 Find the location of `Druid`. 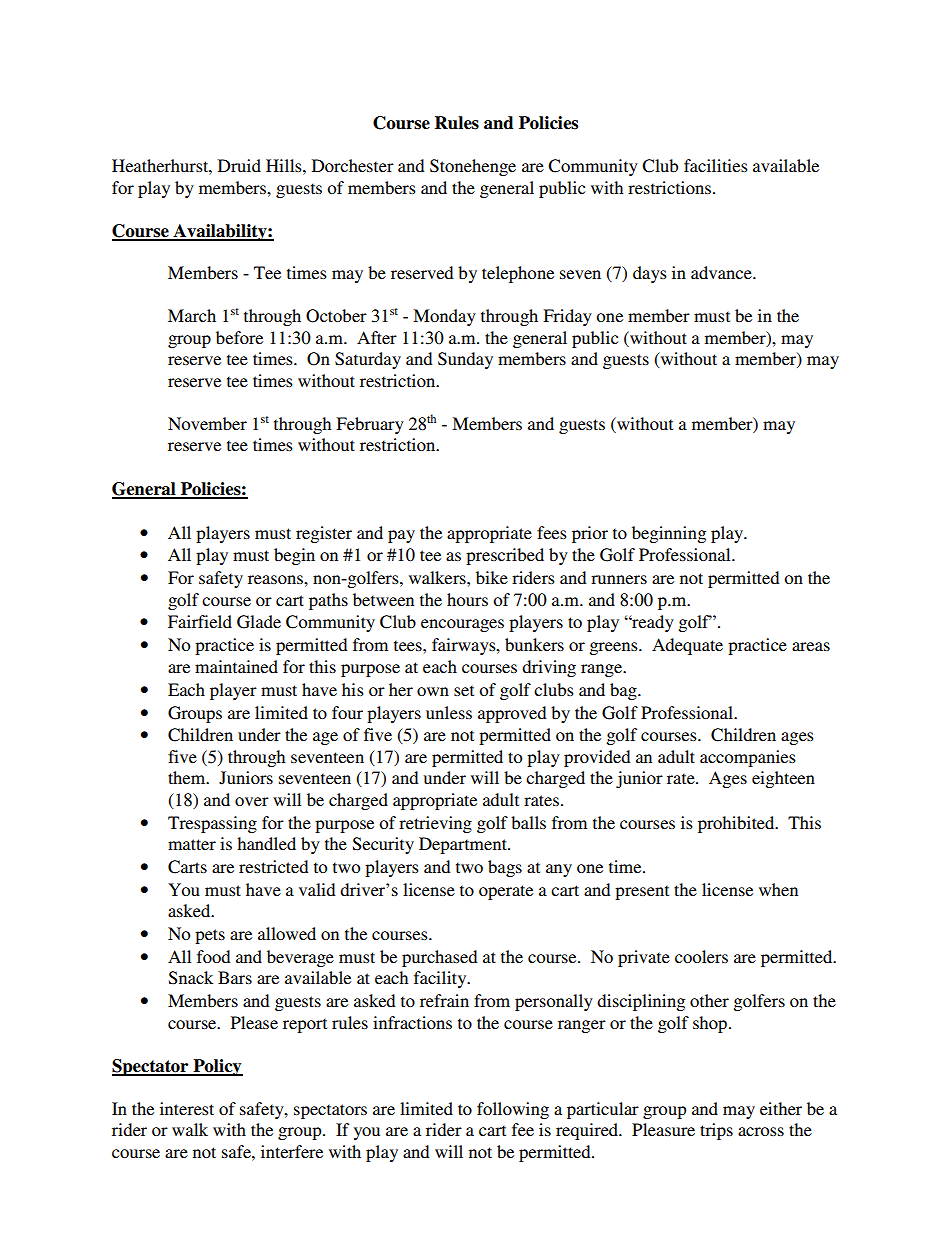

Druid is located at coordinates (239, 165).
